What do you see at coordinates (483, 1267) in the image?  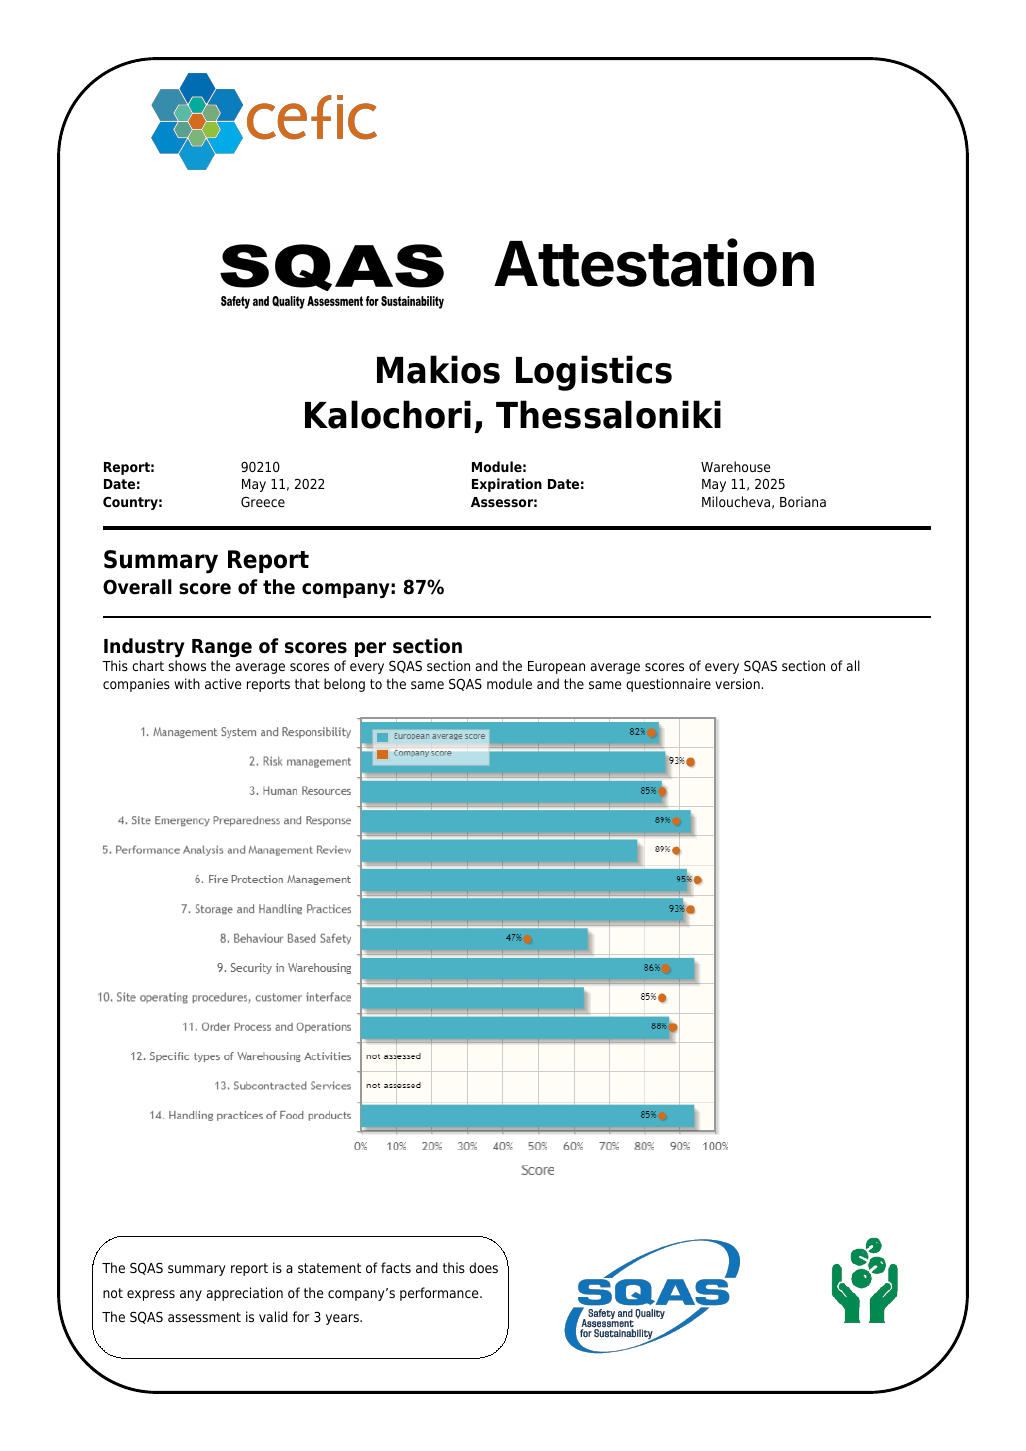 I see `does` at bounding box center [483, 1267].
